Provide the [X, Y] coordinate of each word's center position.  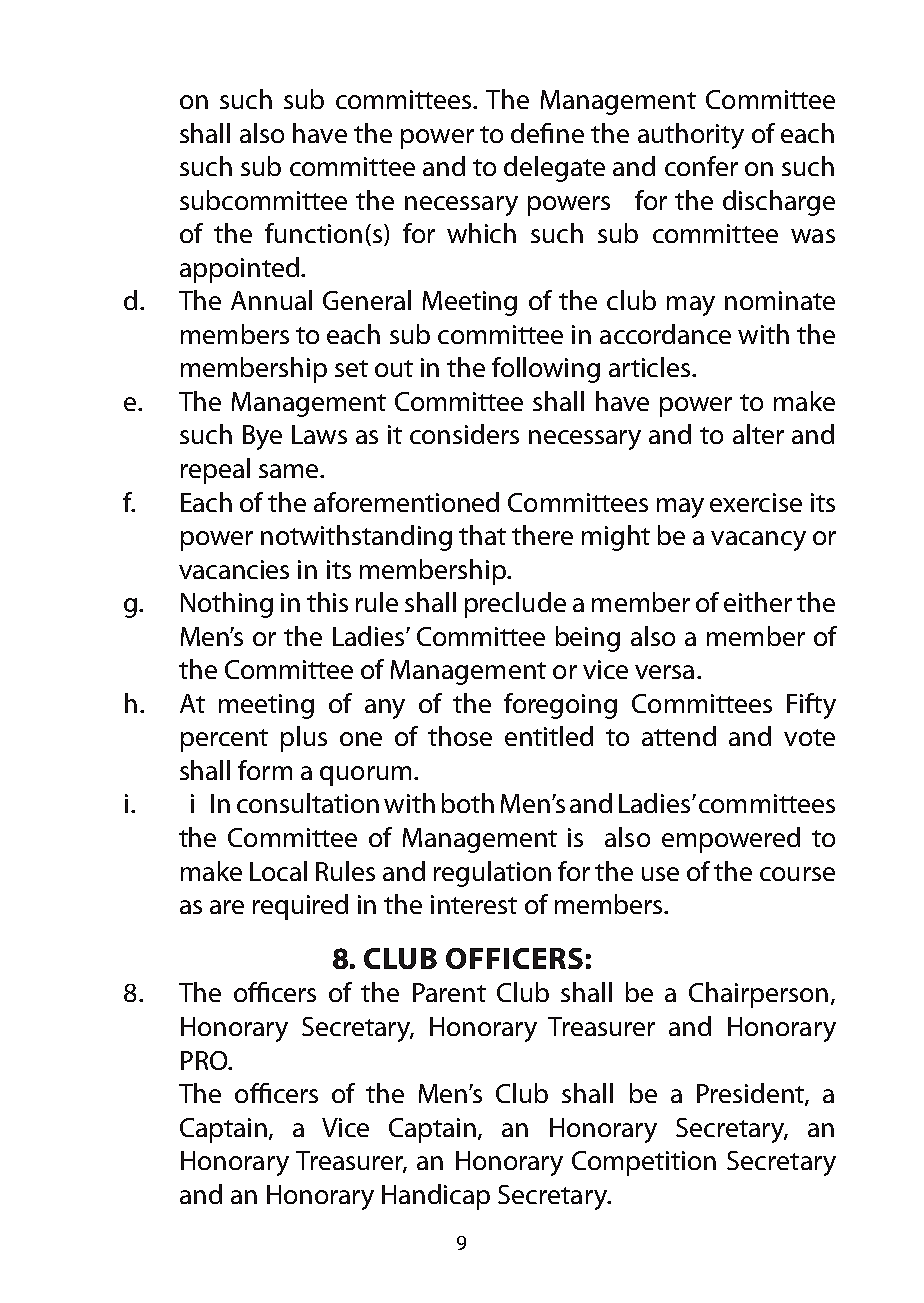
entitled [549, 736]
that [482, 535]
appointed [239, 270]
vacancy [758, 541]
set [351, 368]
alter [758, 434]
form [265, 770]
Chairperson [758, 995]
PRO [205, 1060]
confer [701, 166]
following [546, 370]
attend [679, 736]
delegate [554, 169]
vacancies [234, 569]
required [300, 907]
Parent [449, 992]
